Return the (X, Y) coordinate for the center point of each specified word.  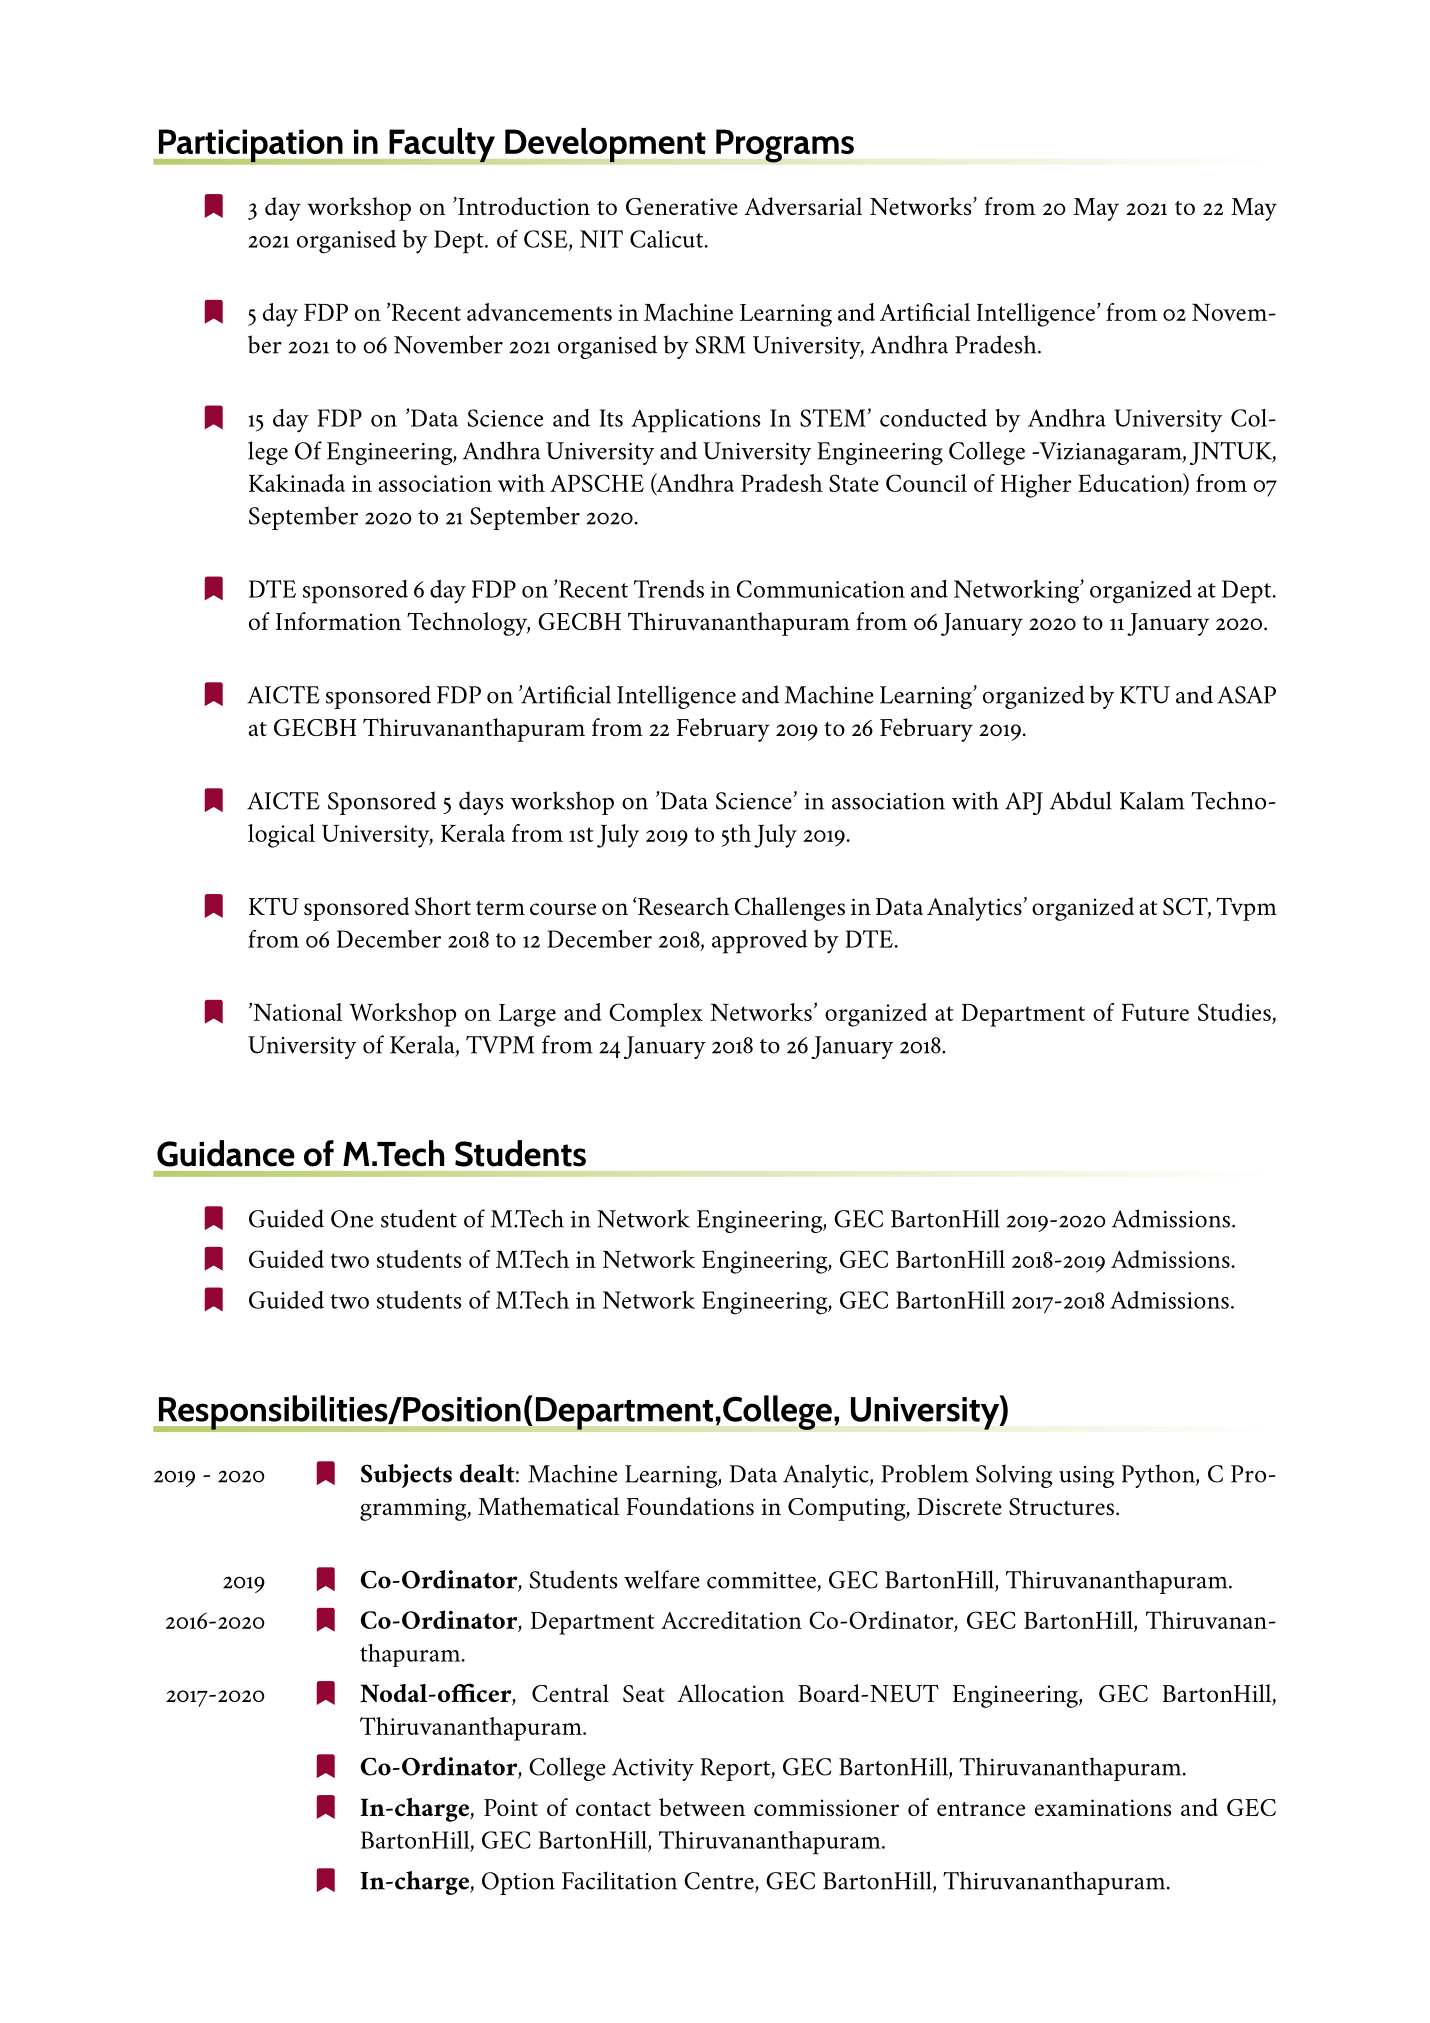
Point (511, 1807)
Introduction (523, 206)
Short (443, 906)
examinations (1103, 1808)
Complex (656, 1015)
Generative (682, 206)
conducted (933, 418)
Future (1155, 1012)
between (702, 1807)
